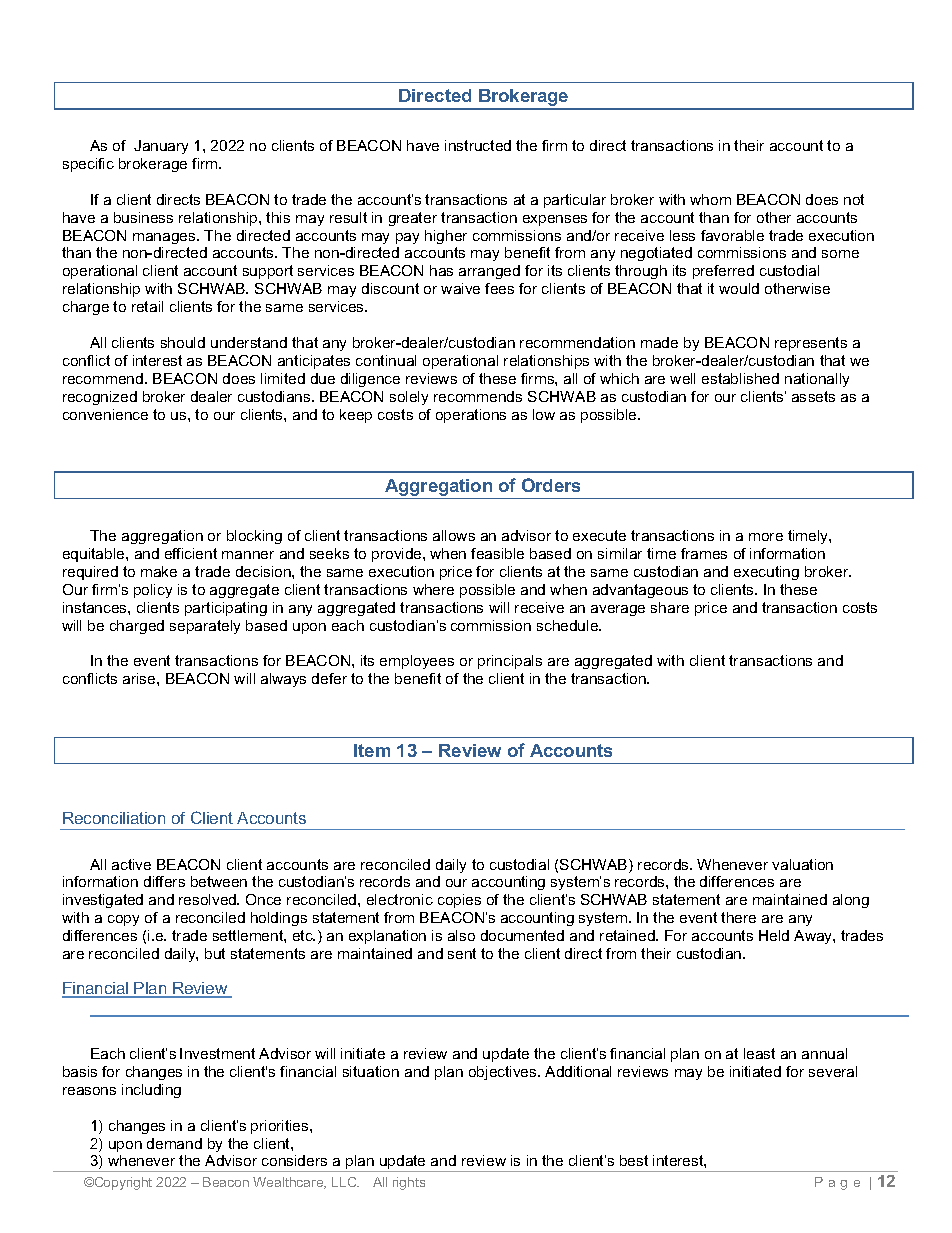 The width and height of the page is (952, 1233). What do you see at coordinates (740, 378) in the page?
I see `established` at bounding box center [740, 378].
